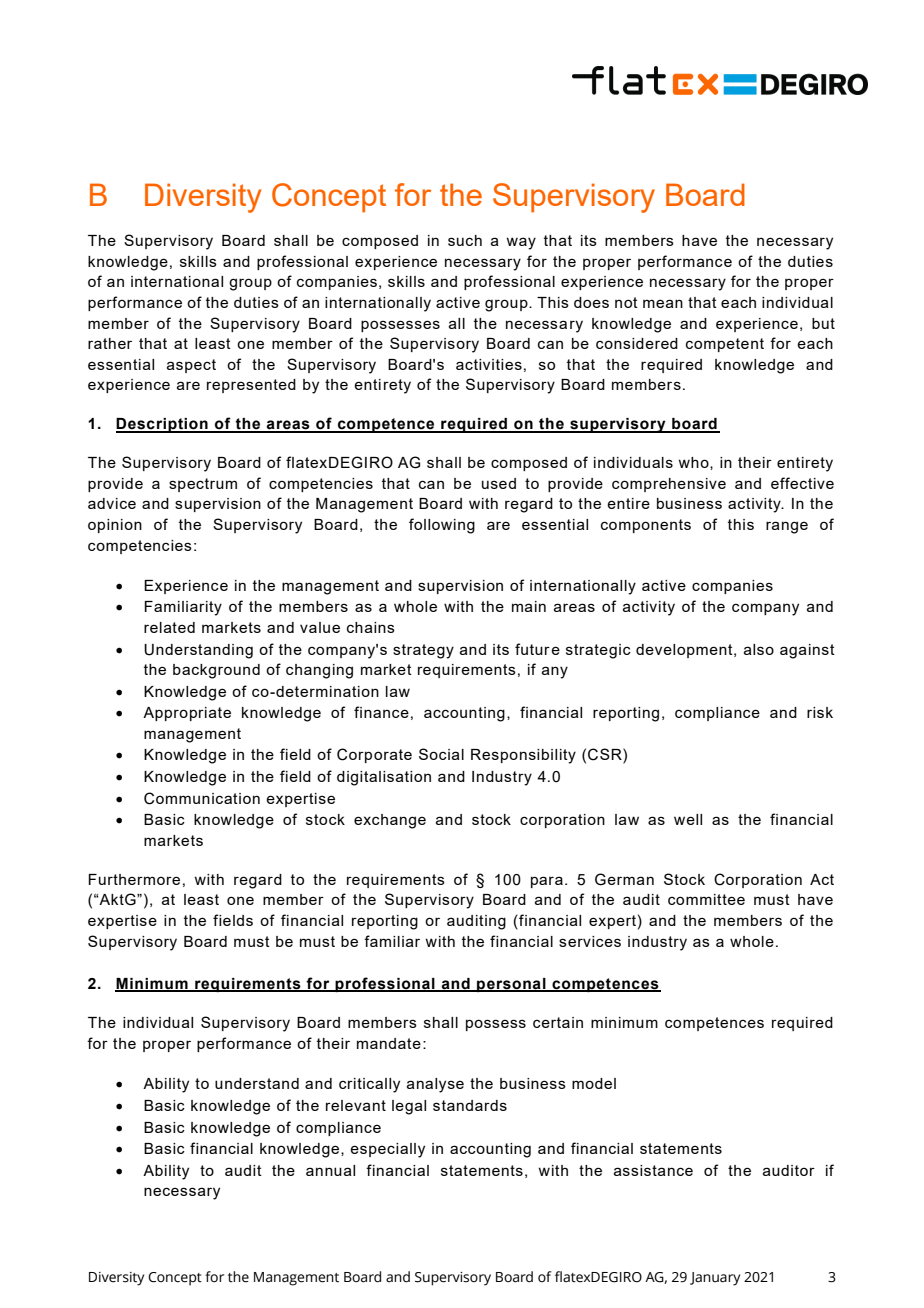 The image size is (924, 1308). I want to click on Furthermore, so click(134, 879).
